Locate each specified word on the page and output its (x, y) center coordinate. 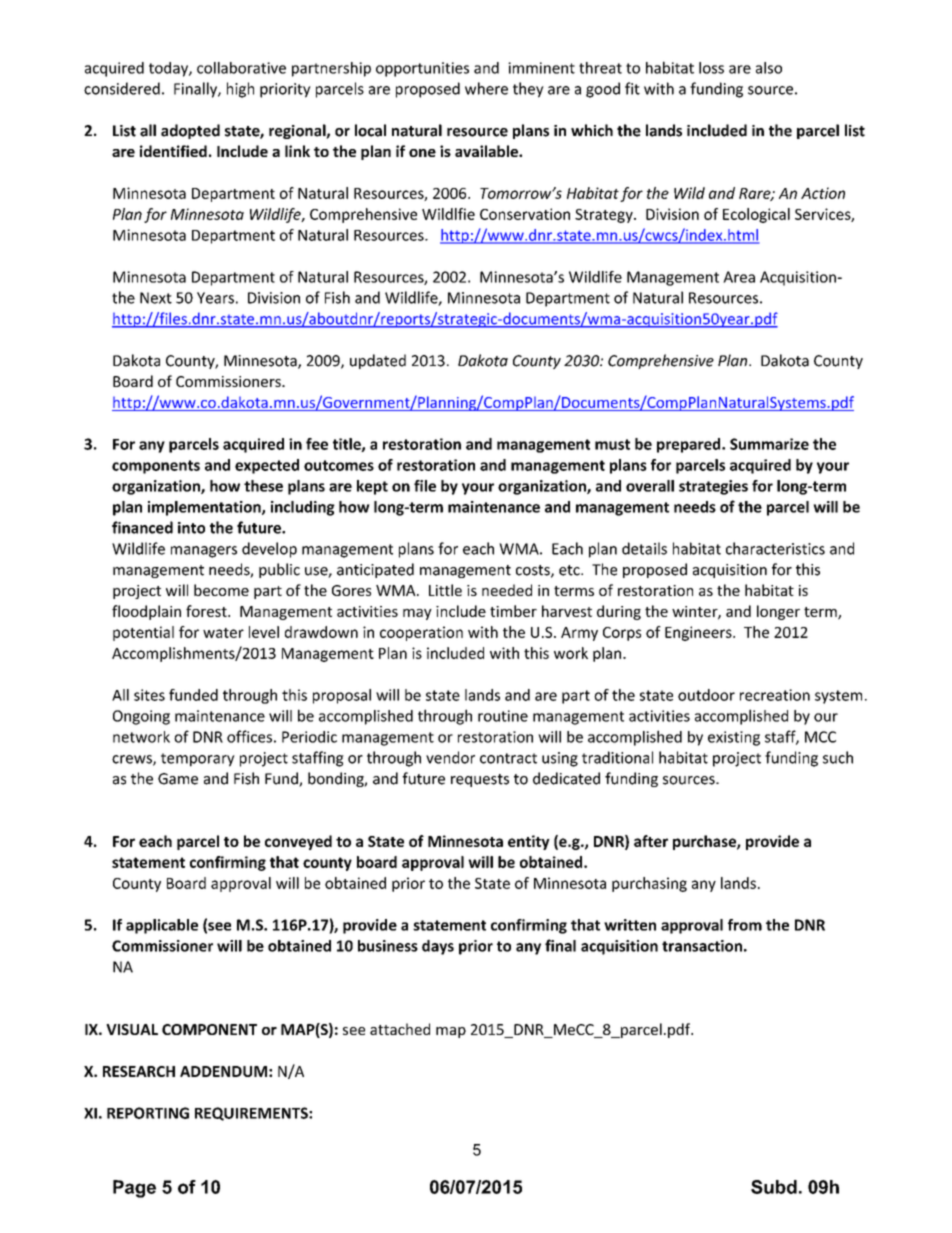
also (769, 68)
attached (400, 1029)
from (745, 925)
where (486, 88)
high (240, 90)
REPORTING (148, 1113)
